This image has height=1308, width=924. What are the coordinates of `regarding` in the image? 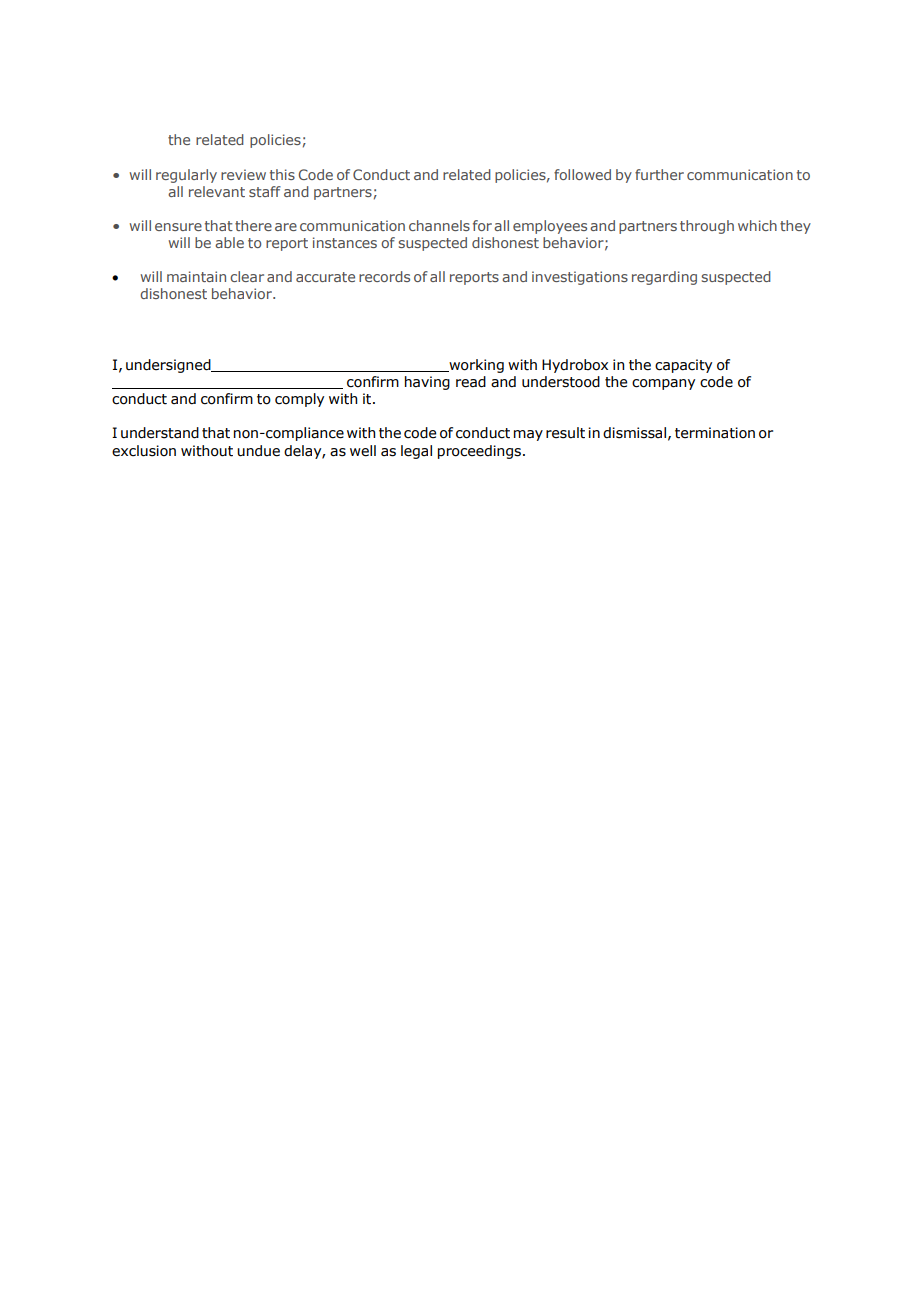 It's located at (664, 278).
